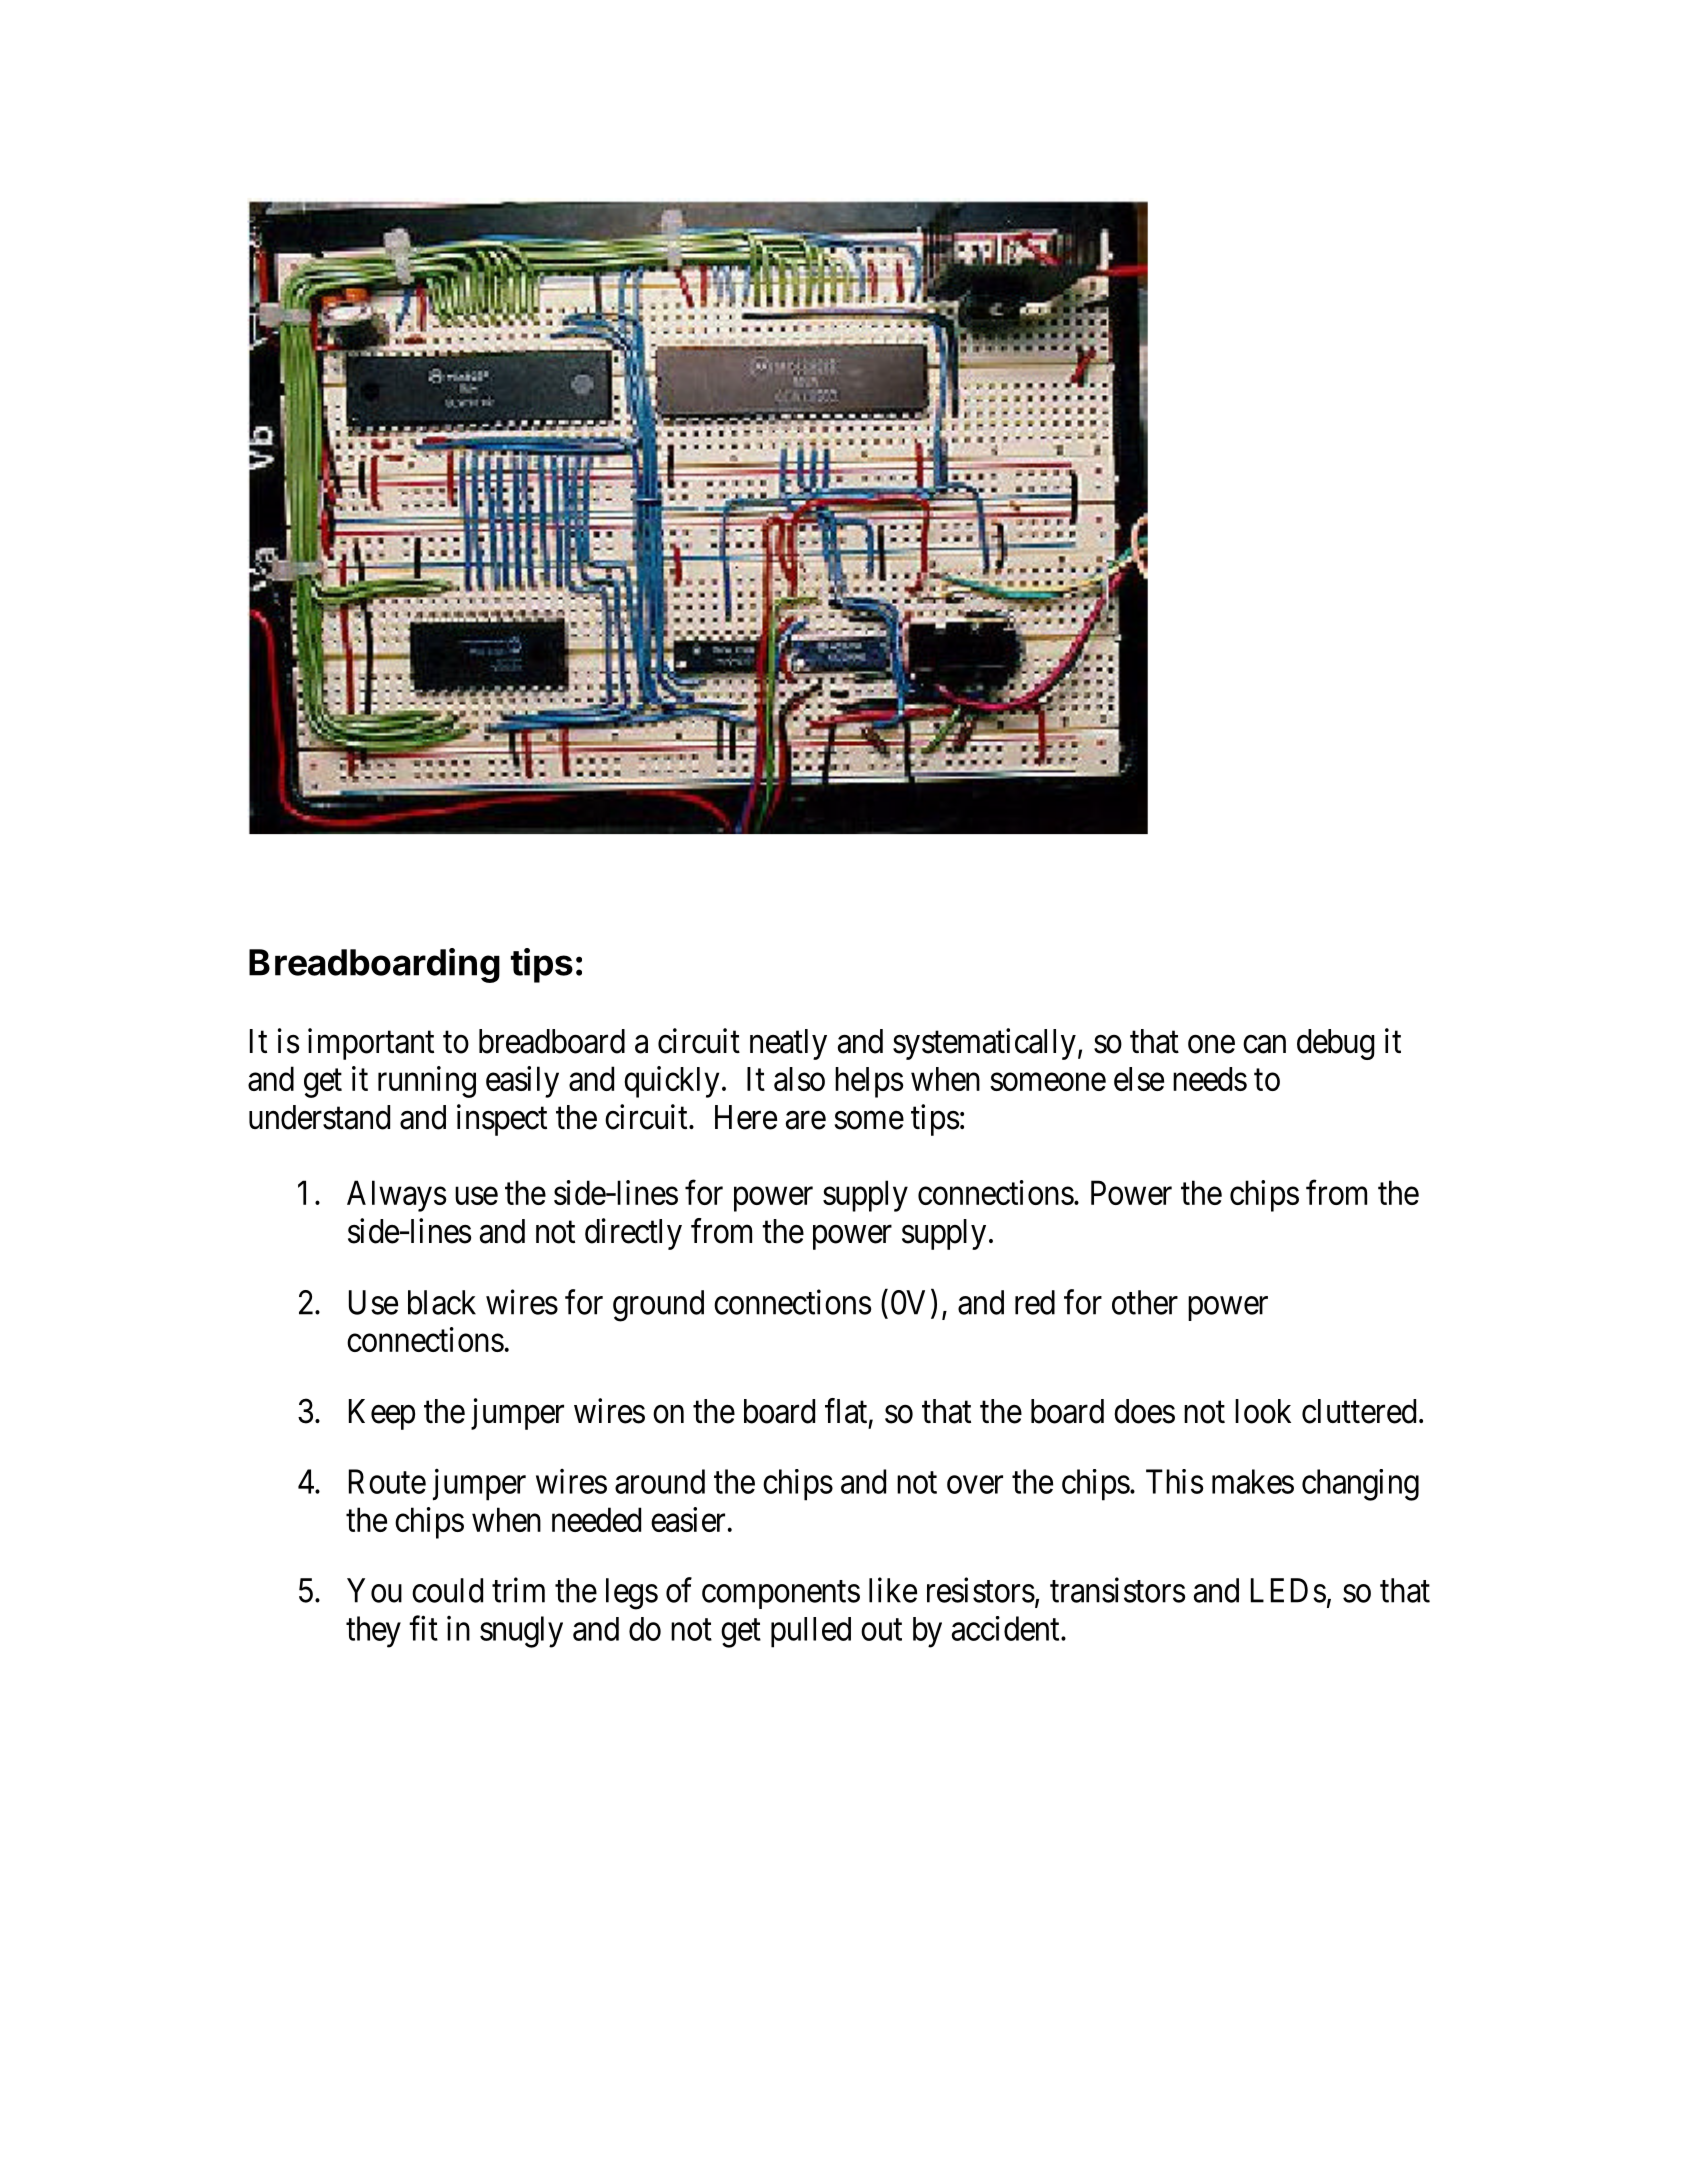 This page has width=1682, height=2176. I want to click on other, so click(1145, 1302).
